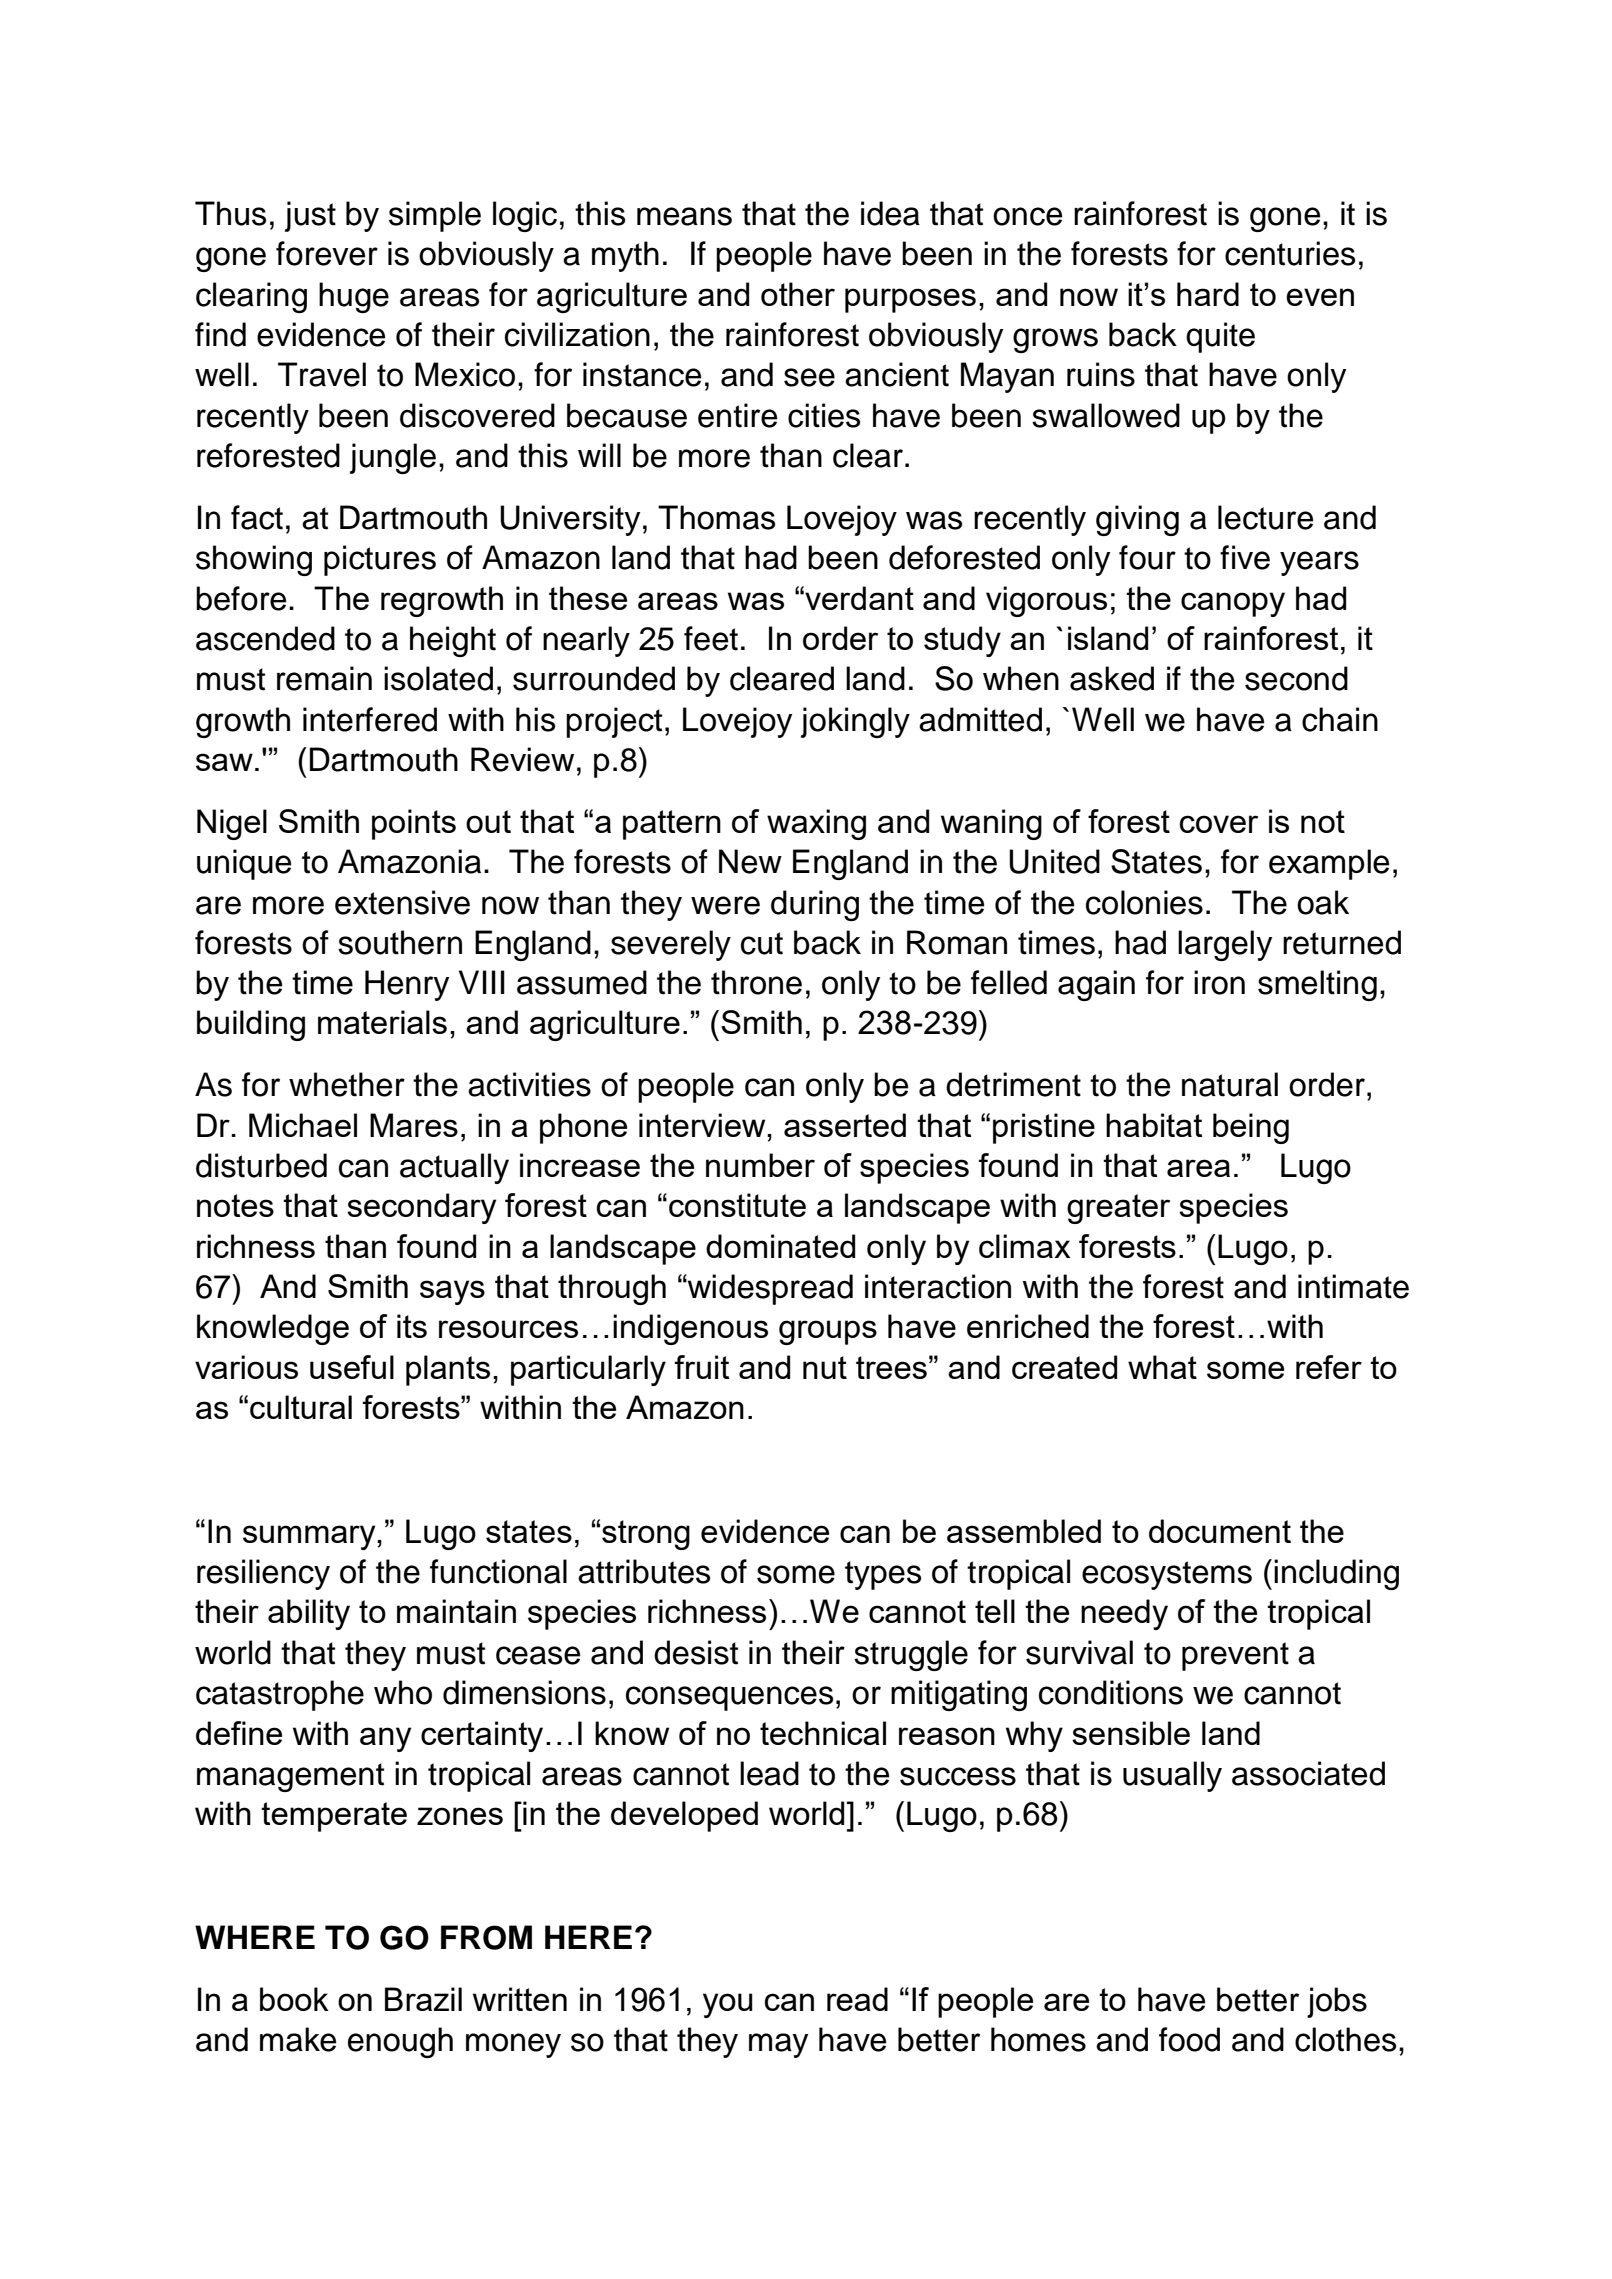 The height and width of the document is (2279, 1612). Describe the element at coordinates (327, 253) in the document. I see `forever` at that location.
